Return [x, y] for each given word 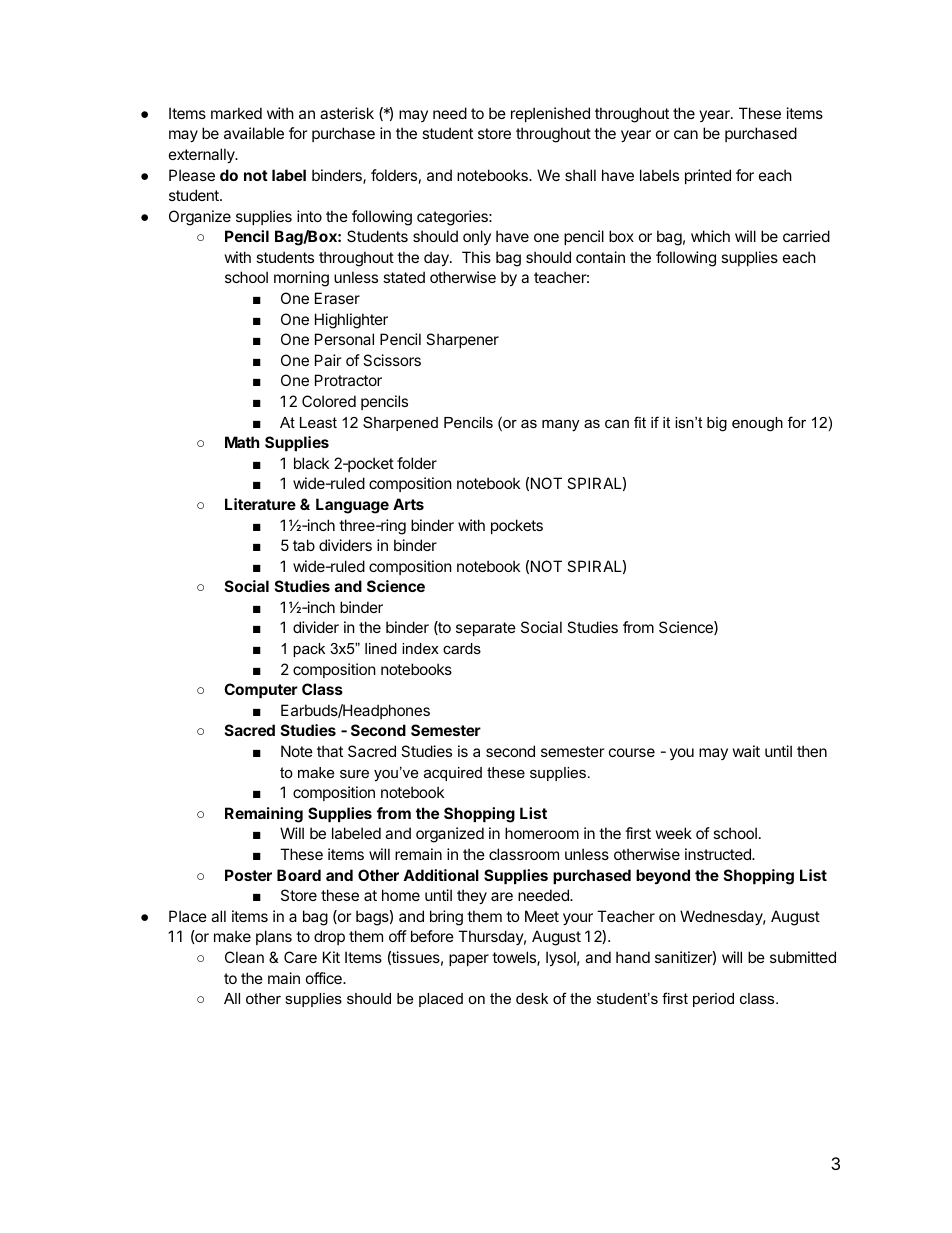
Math [242, 442]
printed [708, 176]
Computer [261, 690]
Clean [244, 957]
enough [757, 424]
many [560, 426]
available [254, 133]
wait [746, 751]
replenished [550, 114]
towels [515, 958]
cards [462, 648]
